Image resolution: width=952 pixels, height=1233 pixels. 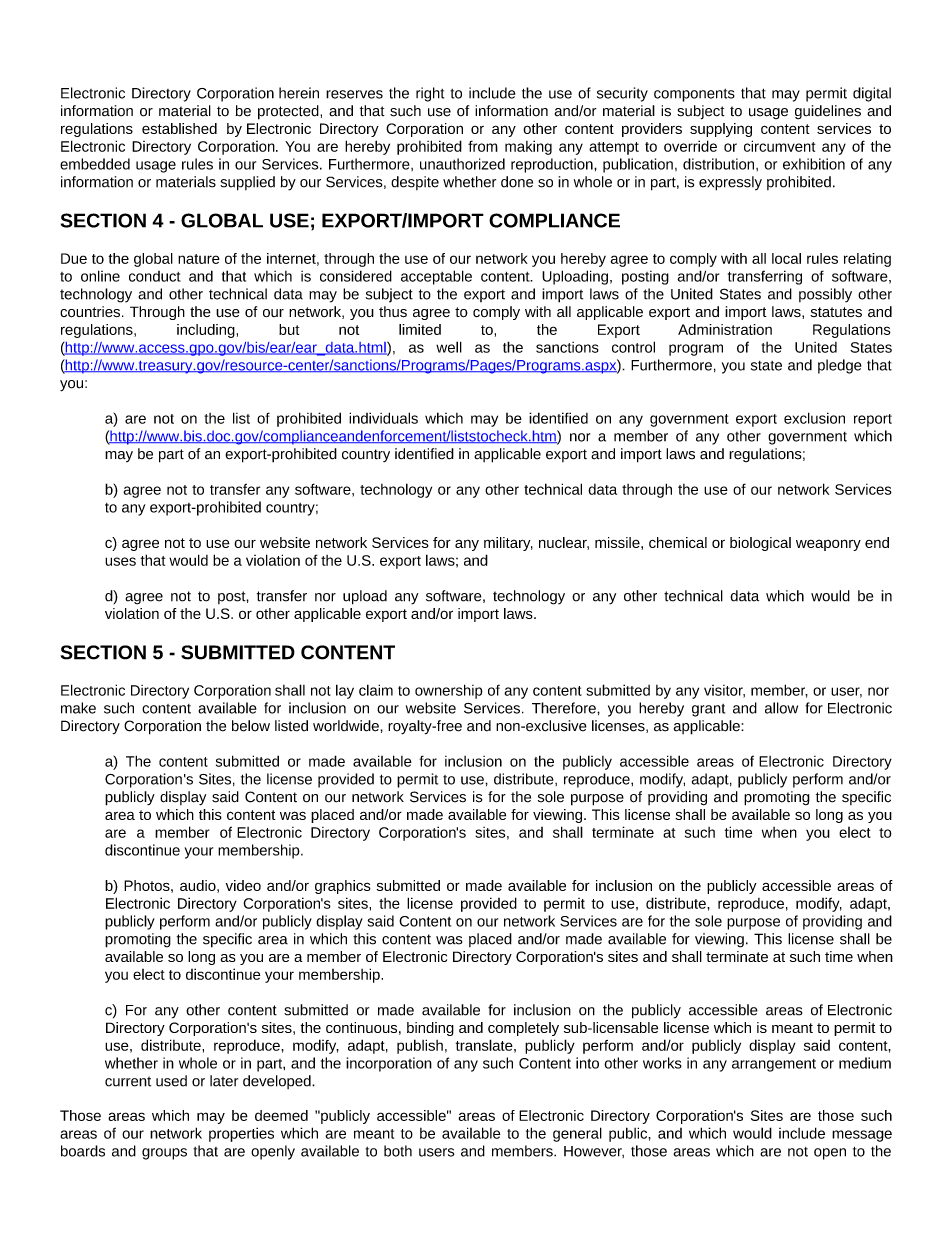 What do you see at coordinates (483, 146) in the screenshot?
I see `from` at bounding box center [483, 146].
